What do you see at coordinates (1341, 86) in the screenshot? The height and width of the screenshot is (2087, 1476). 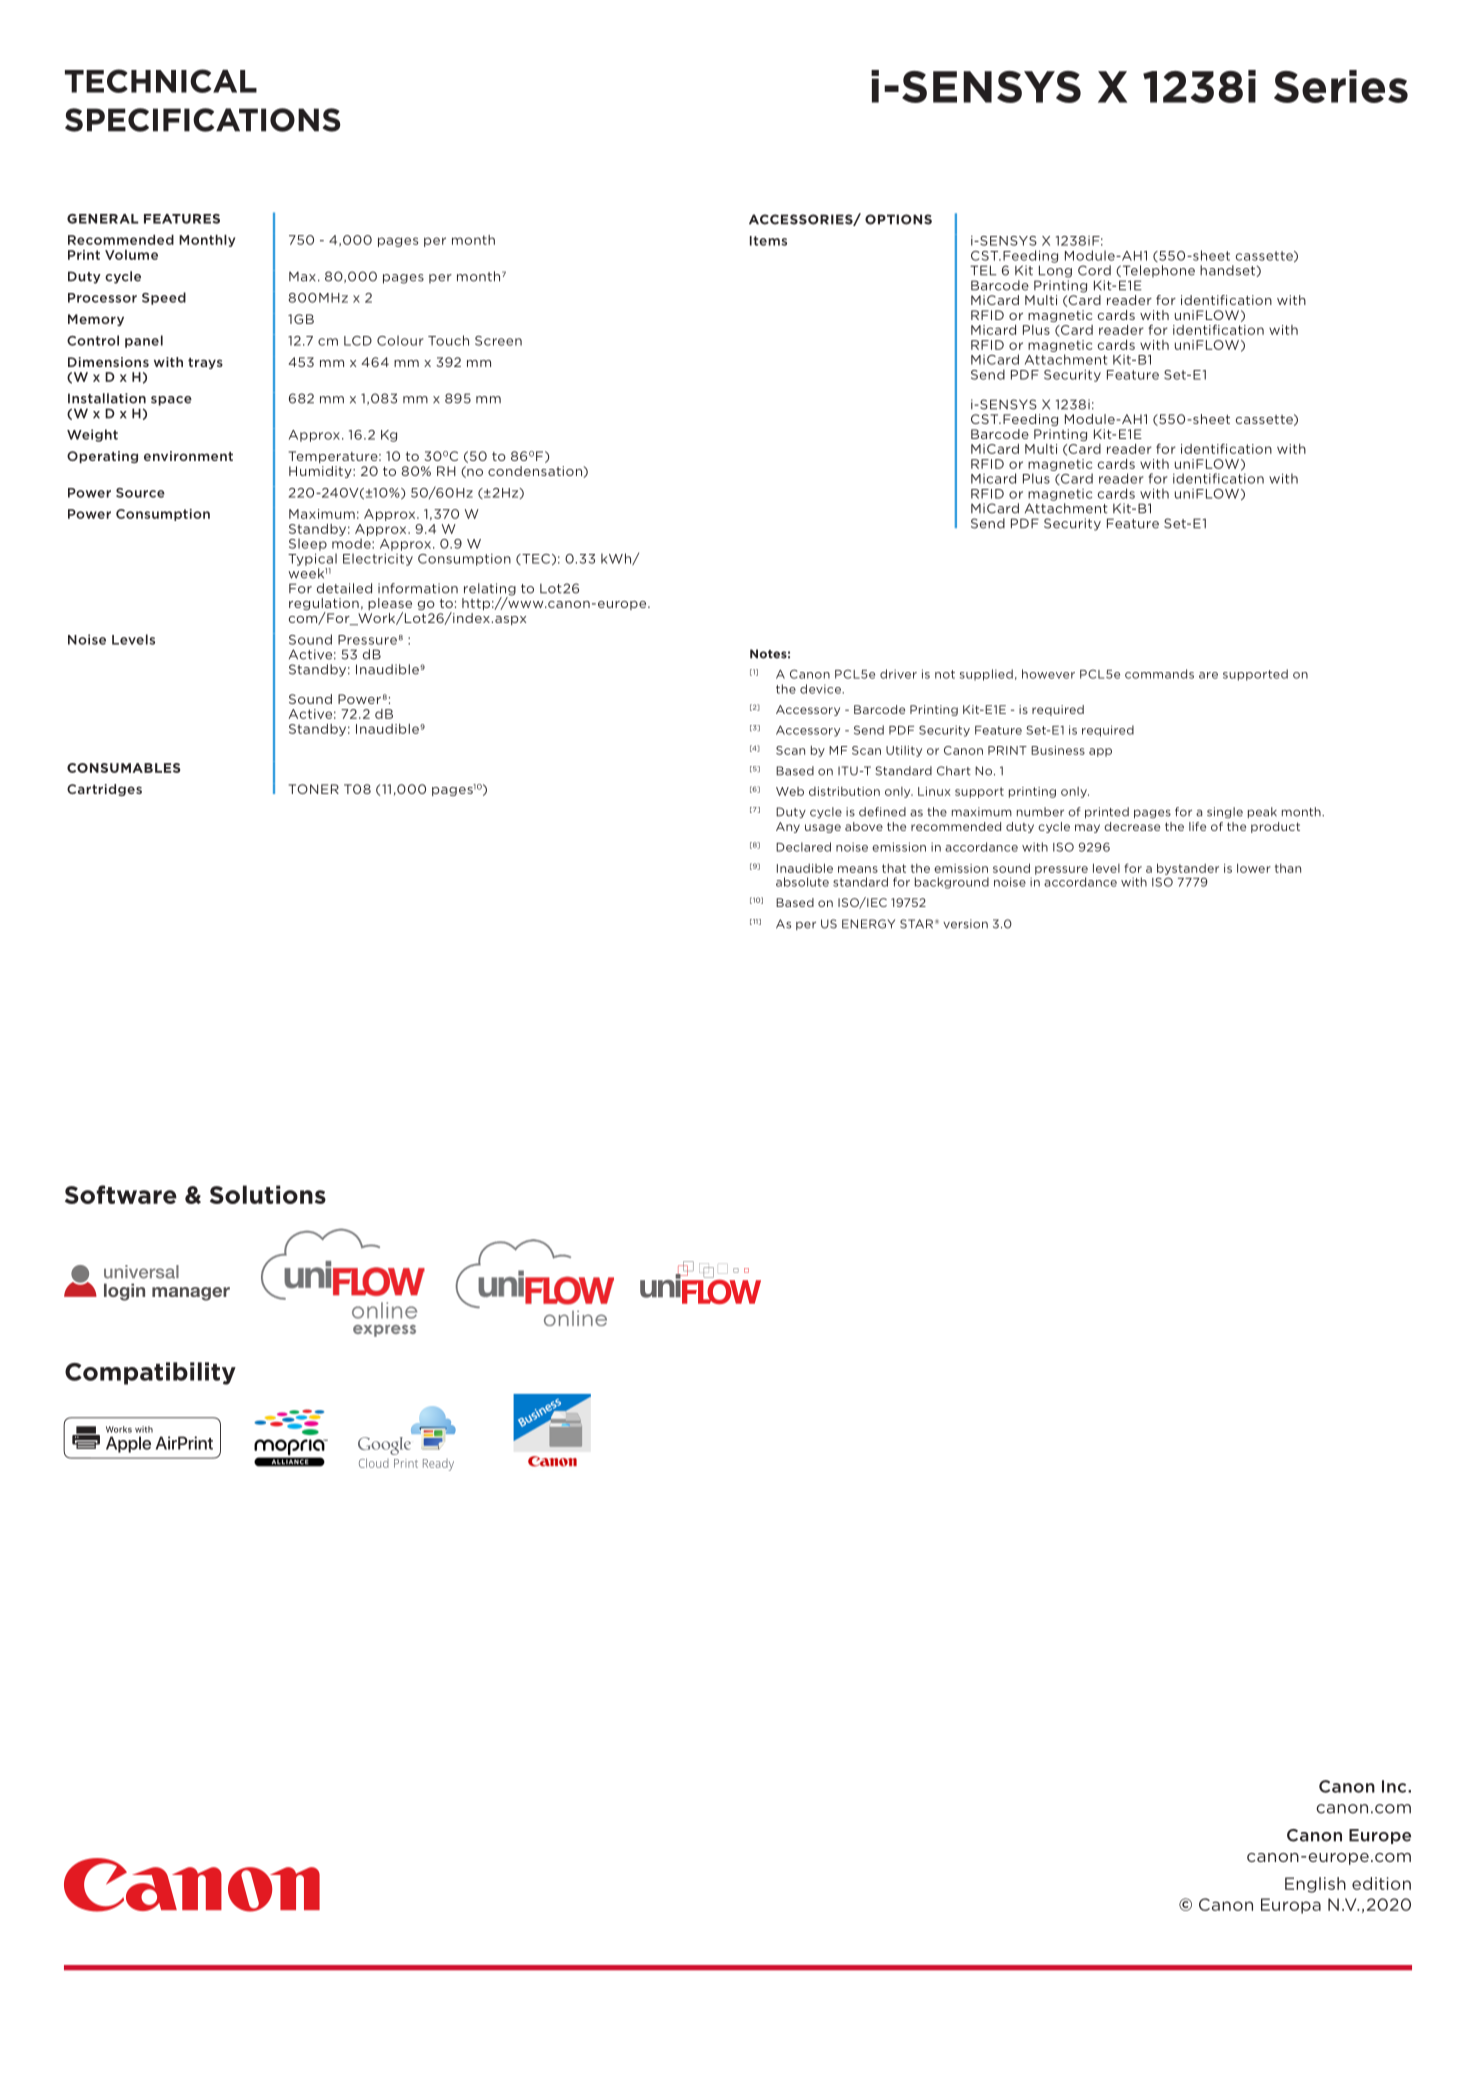 I see `Series` at bounding box center [1341, 86].
